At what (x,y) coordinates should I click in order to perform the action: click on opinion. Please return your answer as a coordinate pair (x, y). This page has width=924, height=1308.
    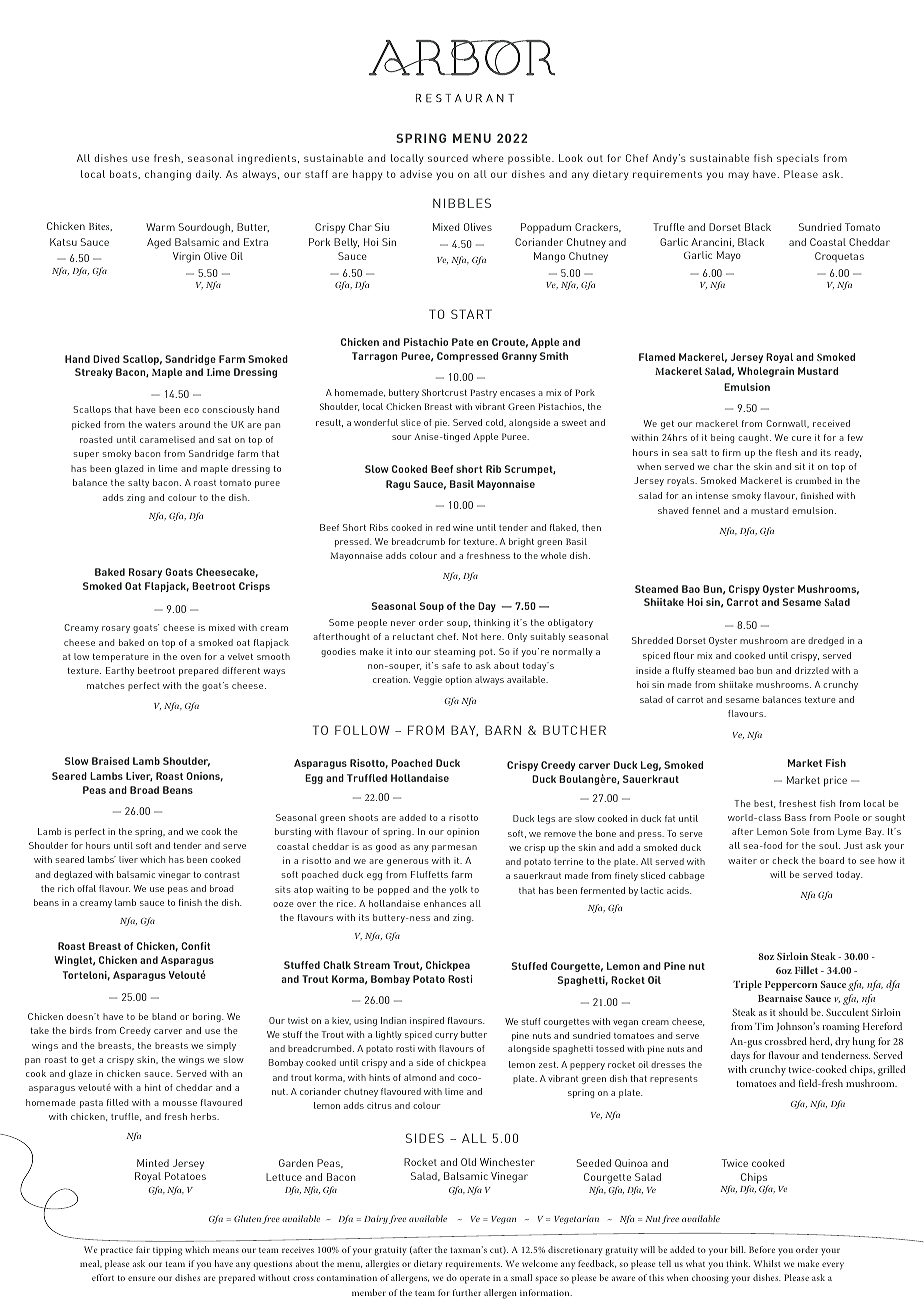
    Looking at the image, I should click on (463, 832).
